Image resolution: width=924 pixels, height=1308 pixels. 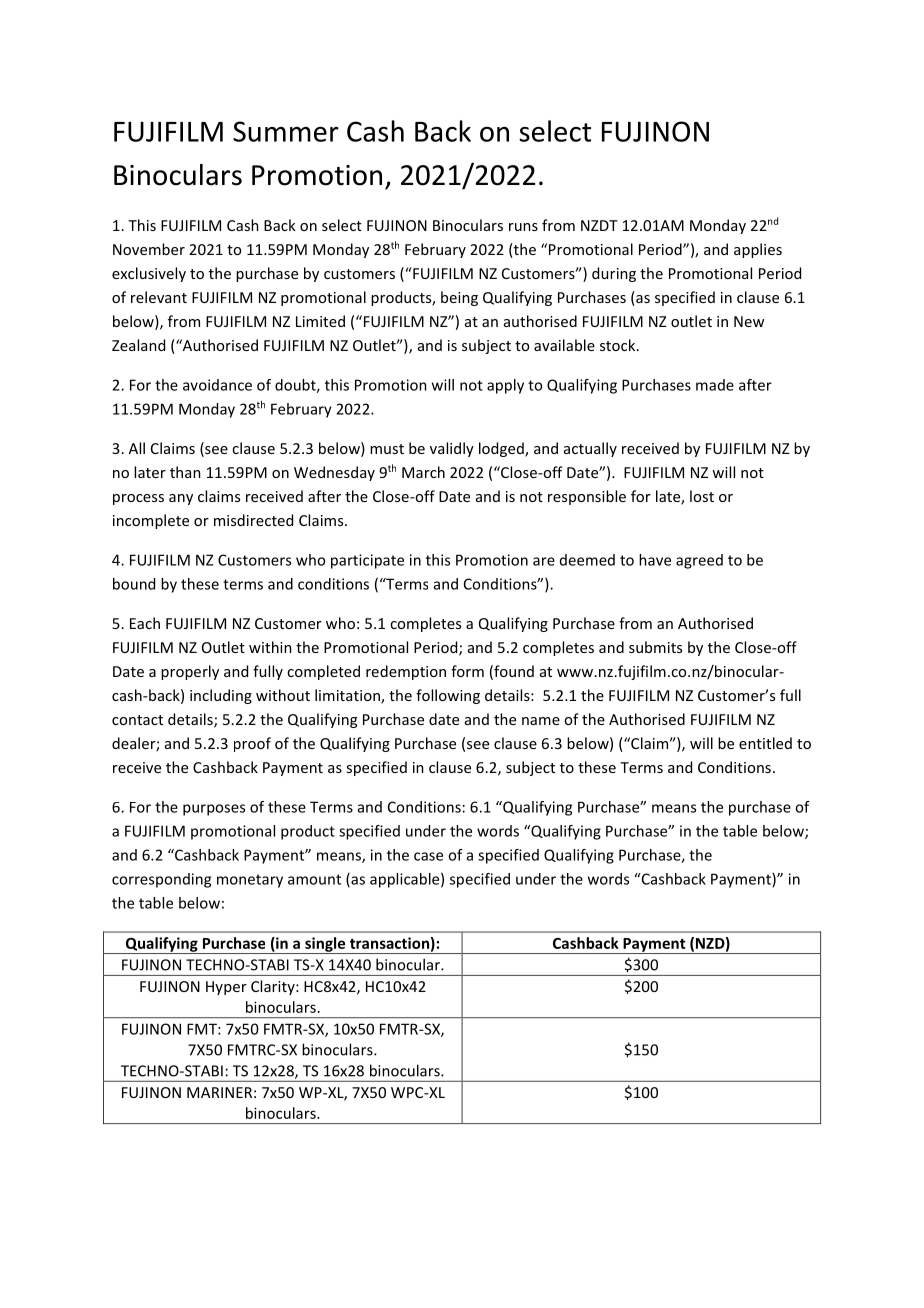 What do you see at coordinates (325, 945) in the screenshot?
I see `single` at bounding box center [325, 945].
